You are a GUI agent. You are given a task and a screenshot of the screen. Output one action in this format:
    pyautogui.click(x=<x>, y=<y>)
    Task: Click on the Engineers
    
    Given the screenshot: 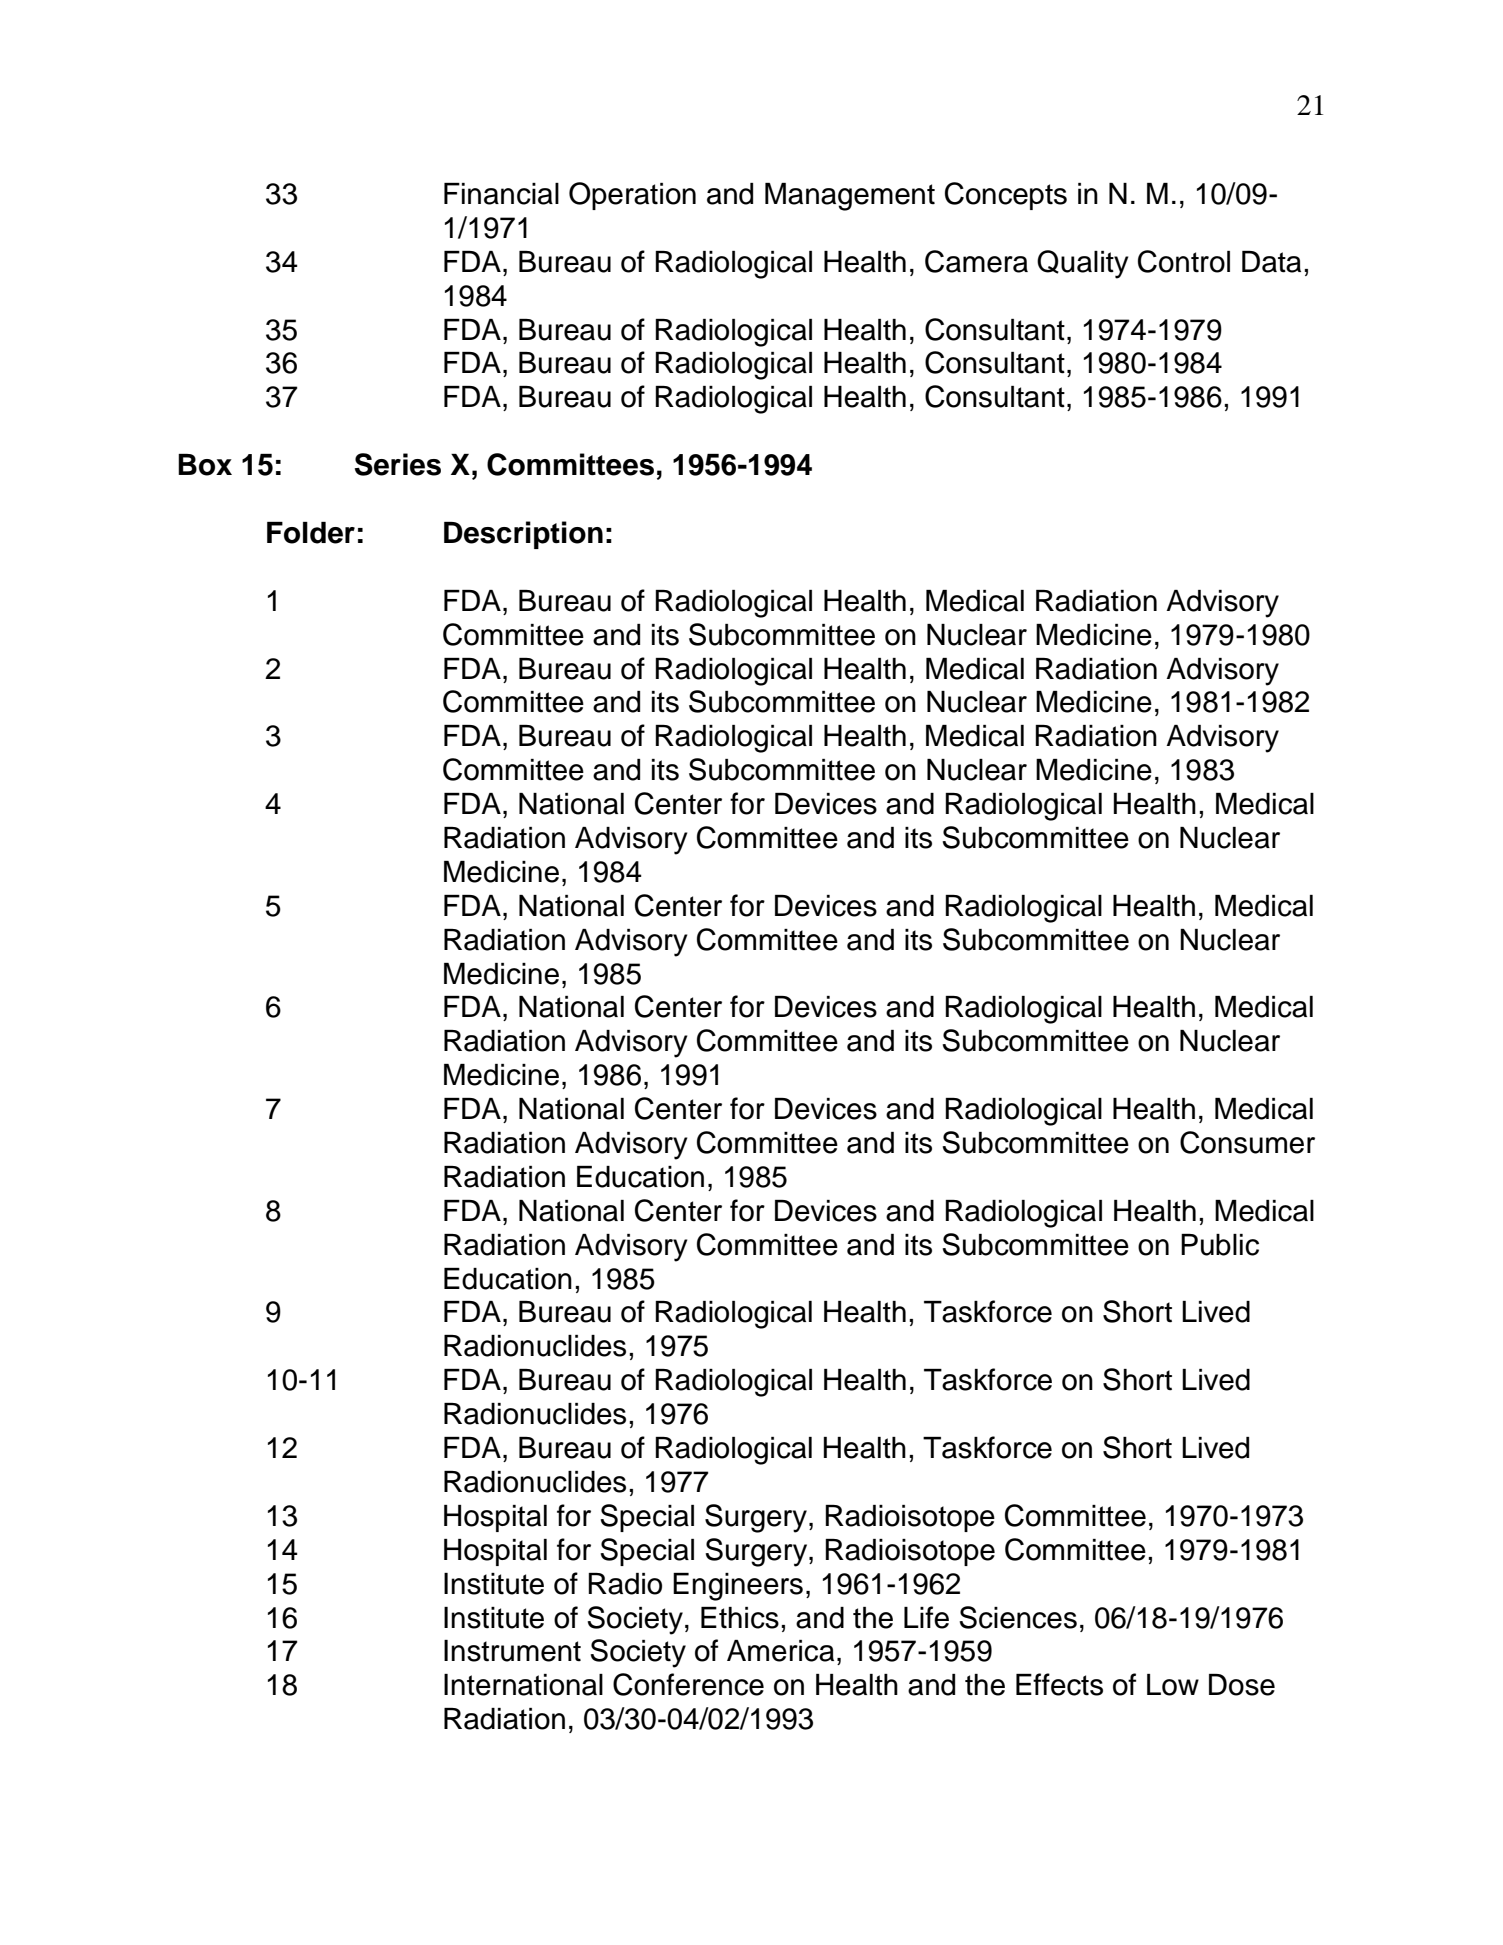 What is the action you would take?
    pyautogui.click(x=738, y=1587)
